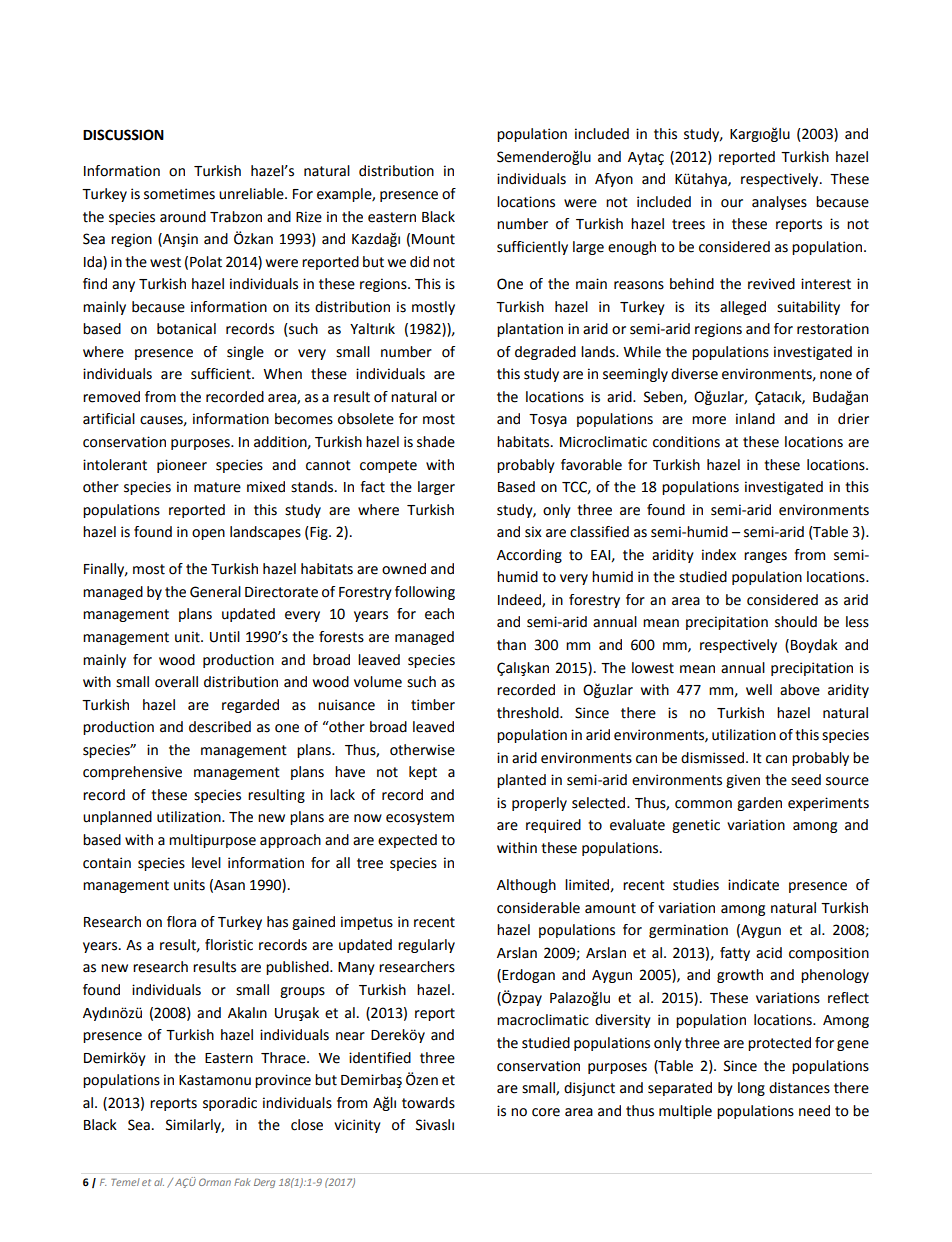  I want to click on ecosystem, so click(420, 818).
